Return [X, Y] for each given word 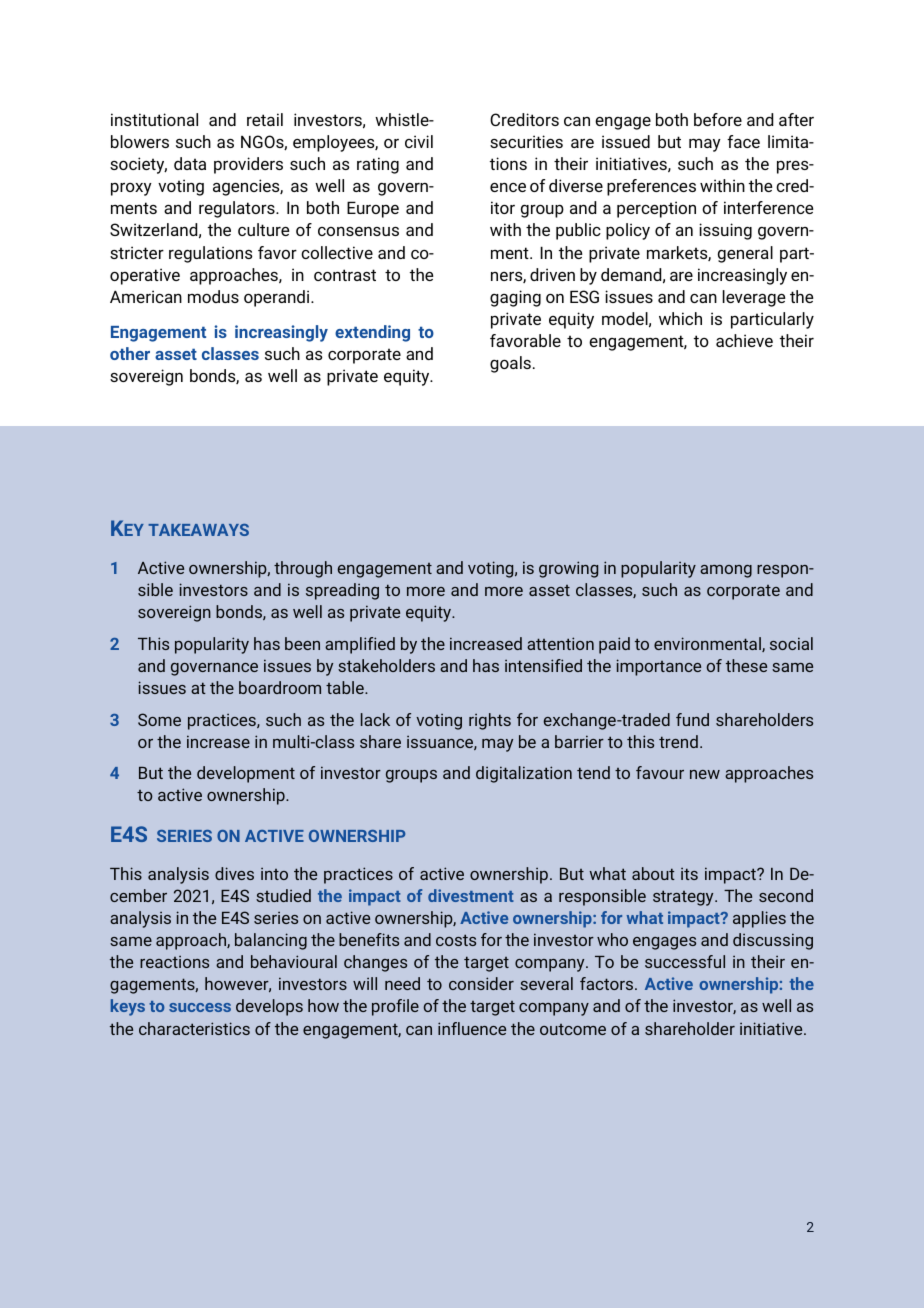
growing [568, 569]
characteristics [194, 1028]
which [680, 318]
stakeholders [386, 665]
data [190, 163]
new [705, 774]
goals [510, 364]
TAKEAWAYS [198, 530]
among [726, 571]
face [743, 141]
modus [213, 296]
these [746, 665]
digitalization [524, 774]
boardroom [280, 687]
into [274, 874]
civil [419, 141]
